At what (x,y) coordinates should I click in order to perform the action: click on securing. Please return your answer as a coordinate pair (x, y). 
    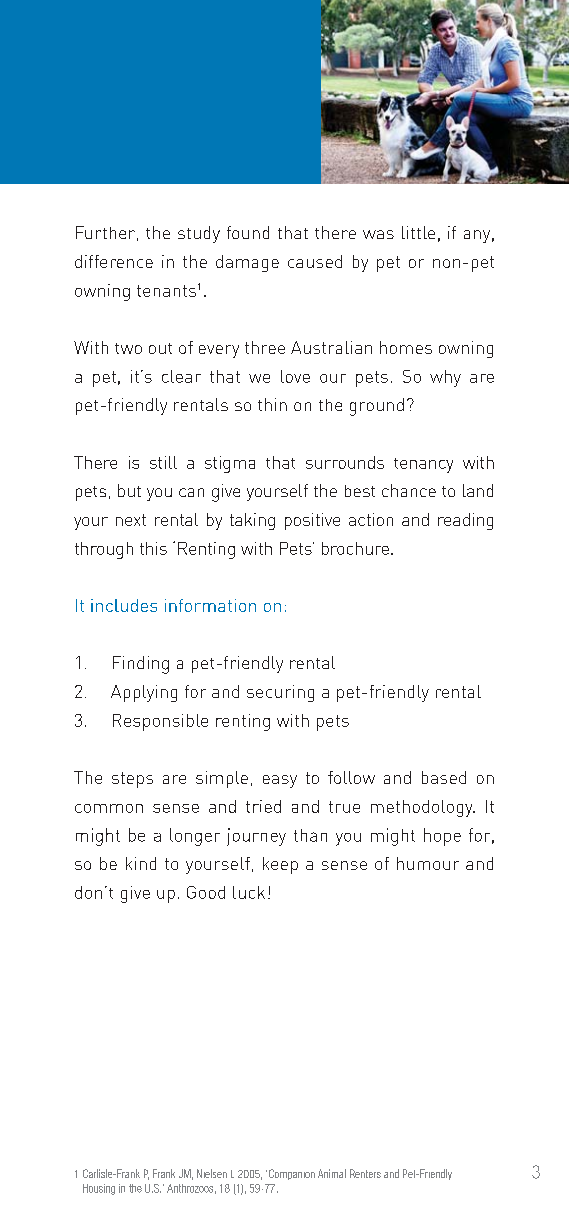
    Looking at the image, I should click on (280, 693).
